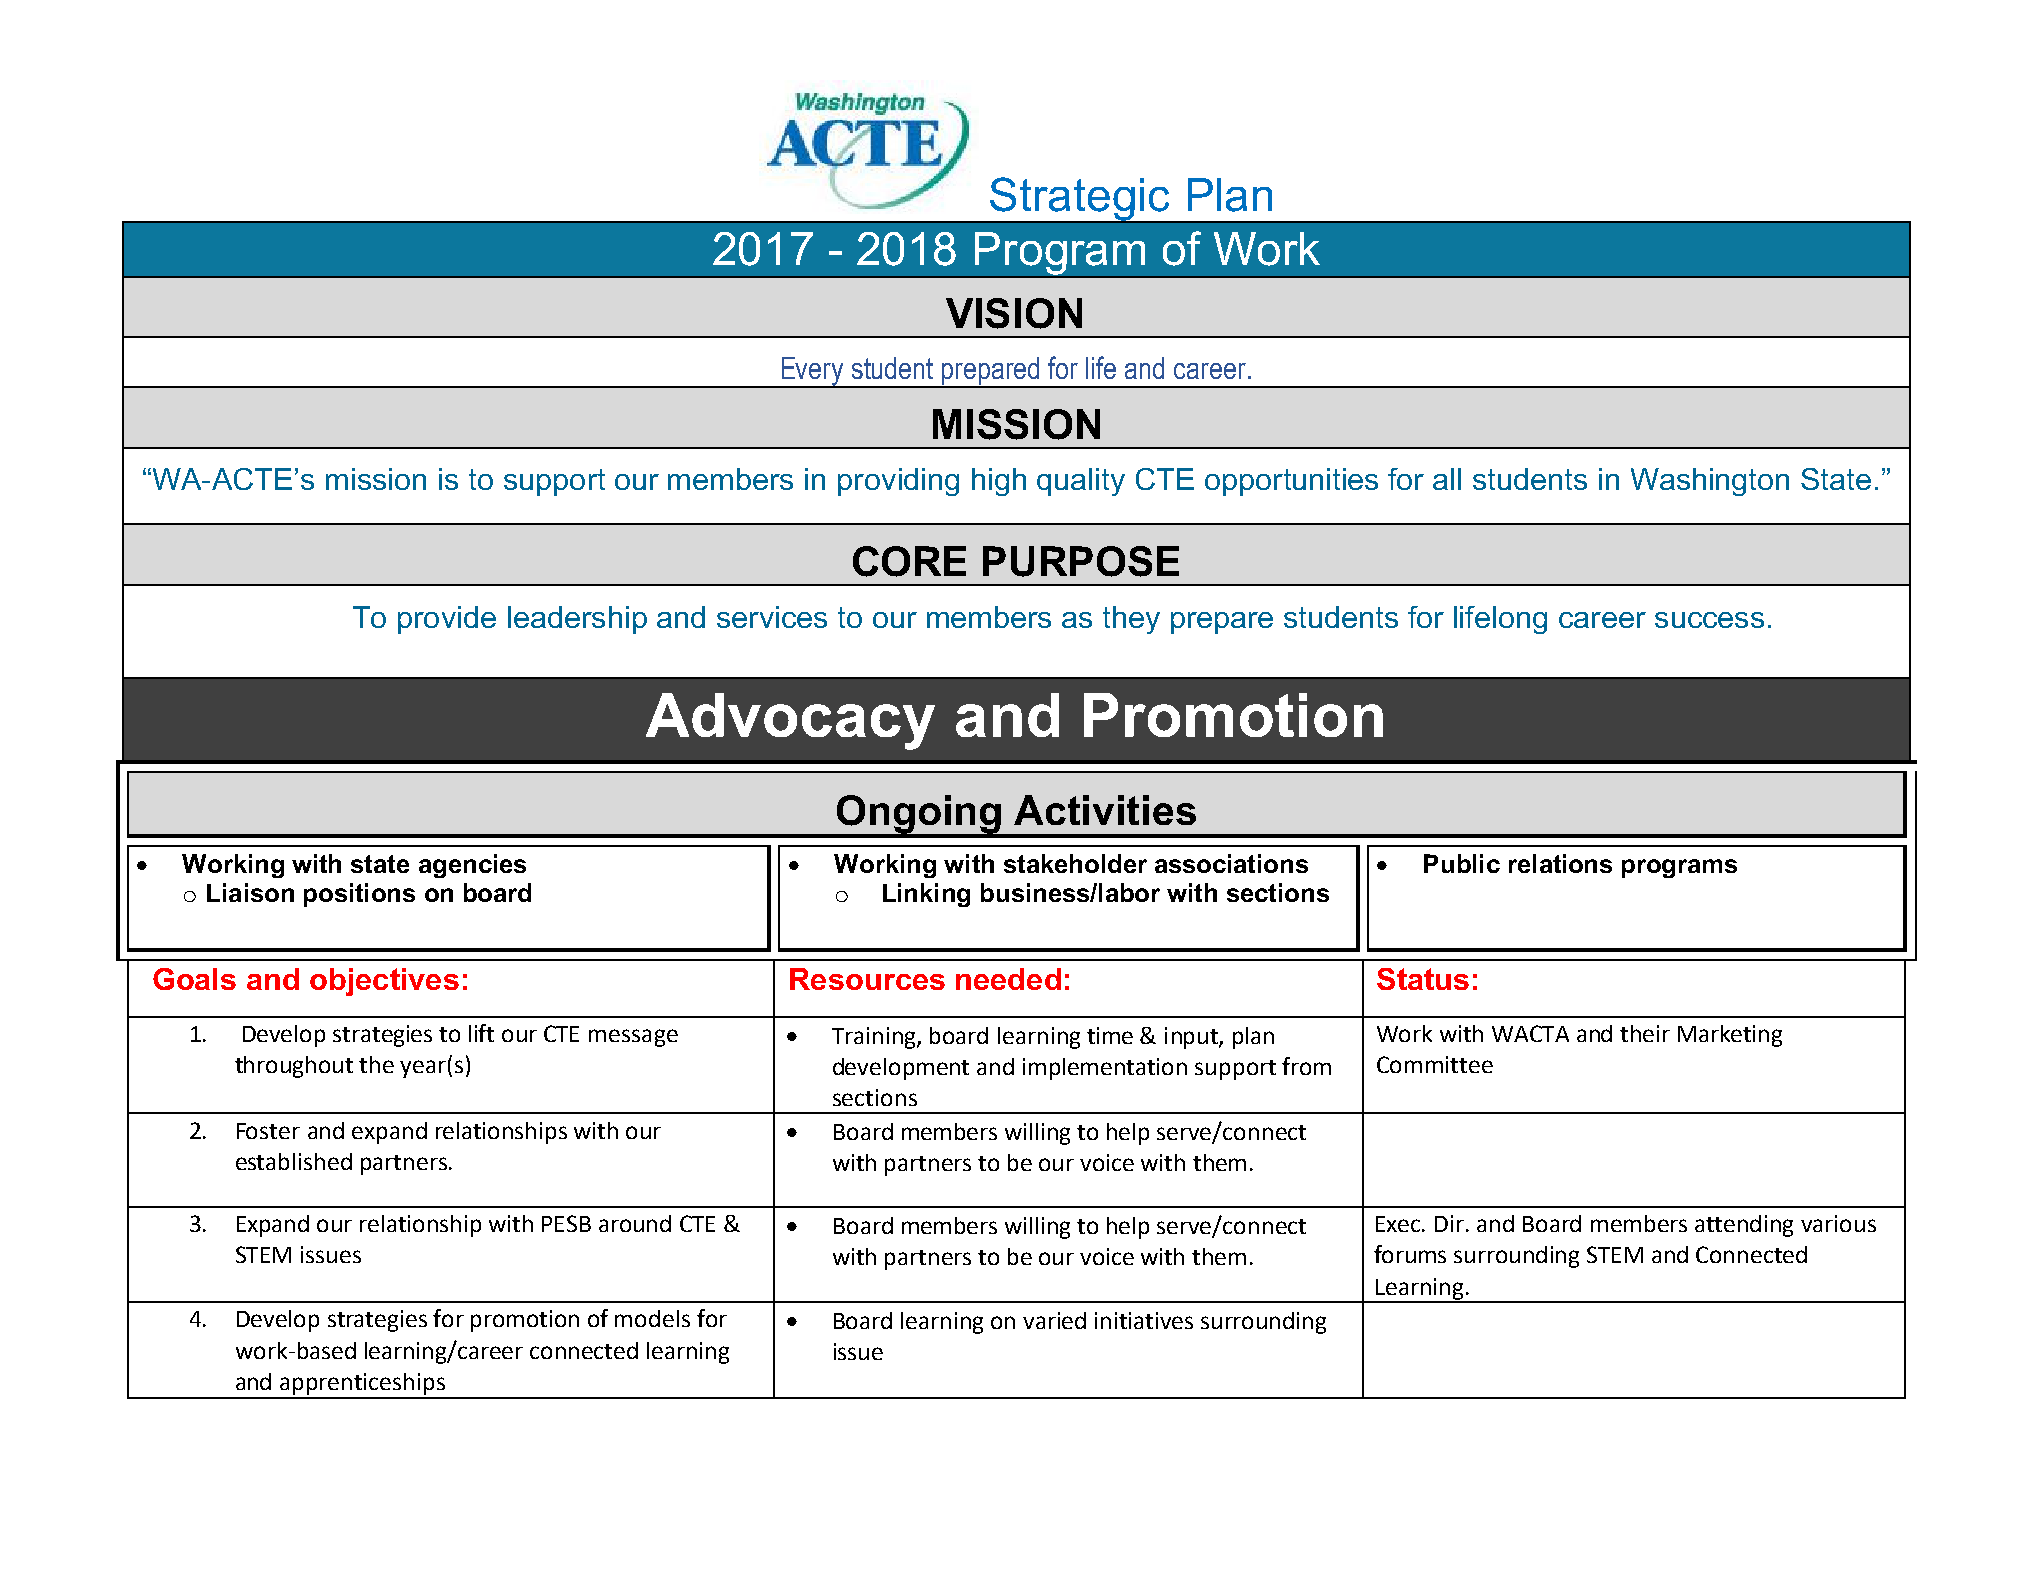 This screenshot has width=2030, height=1569. What do you see at coordinates (652, 1318) in the screenshot?
I see `models` at bounding box center [652, 1318].
